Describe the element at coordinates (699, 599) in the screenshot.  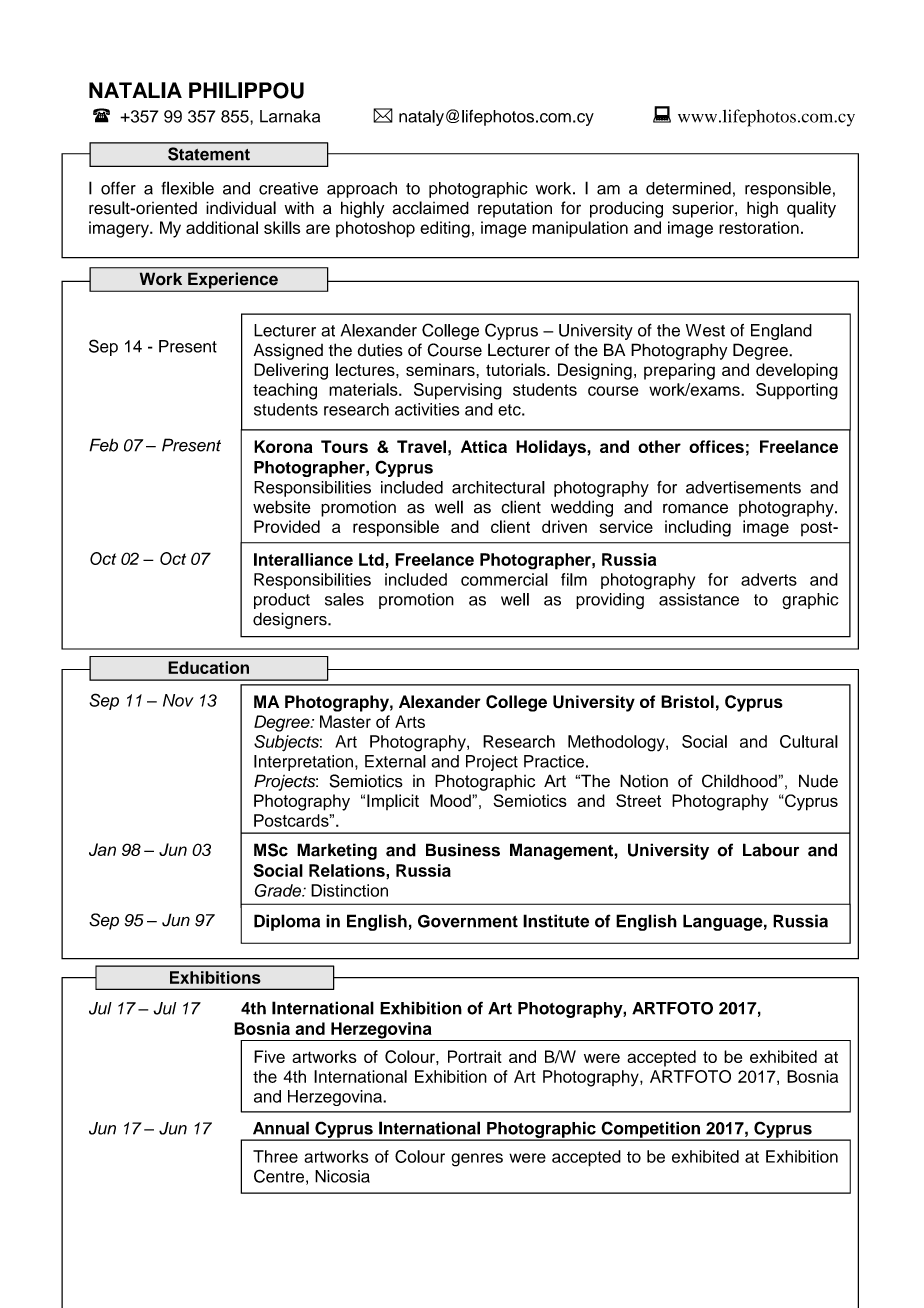
I see `assistance` at that location.
